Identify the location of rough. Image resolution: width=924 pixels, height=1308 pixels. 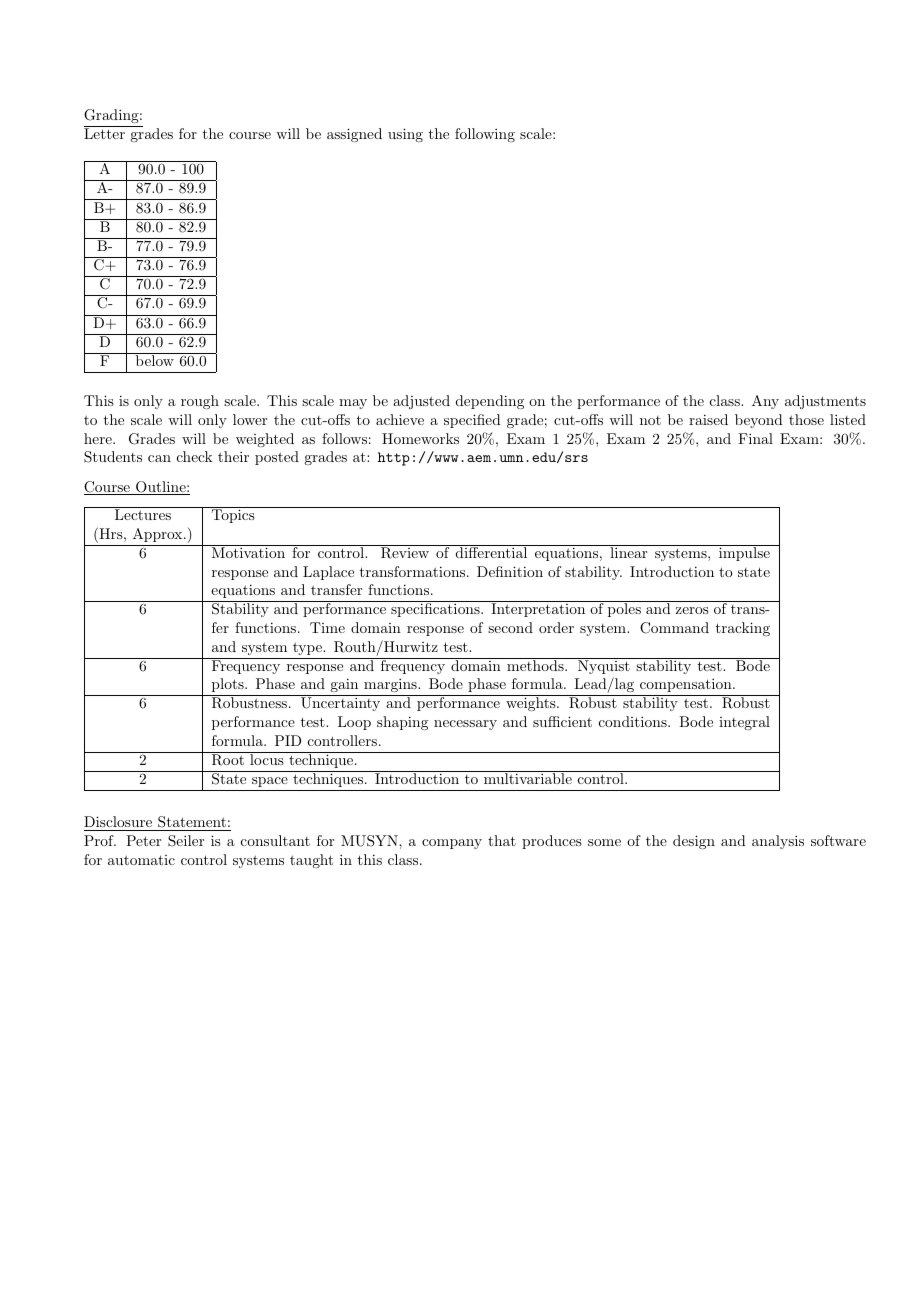
(200, 402).
